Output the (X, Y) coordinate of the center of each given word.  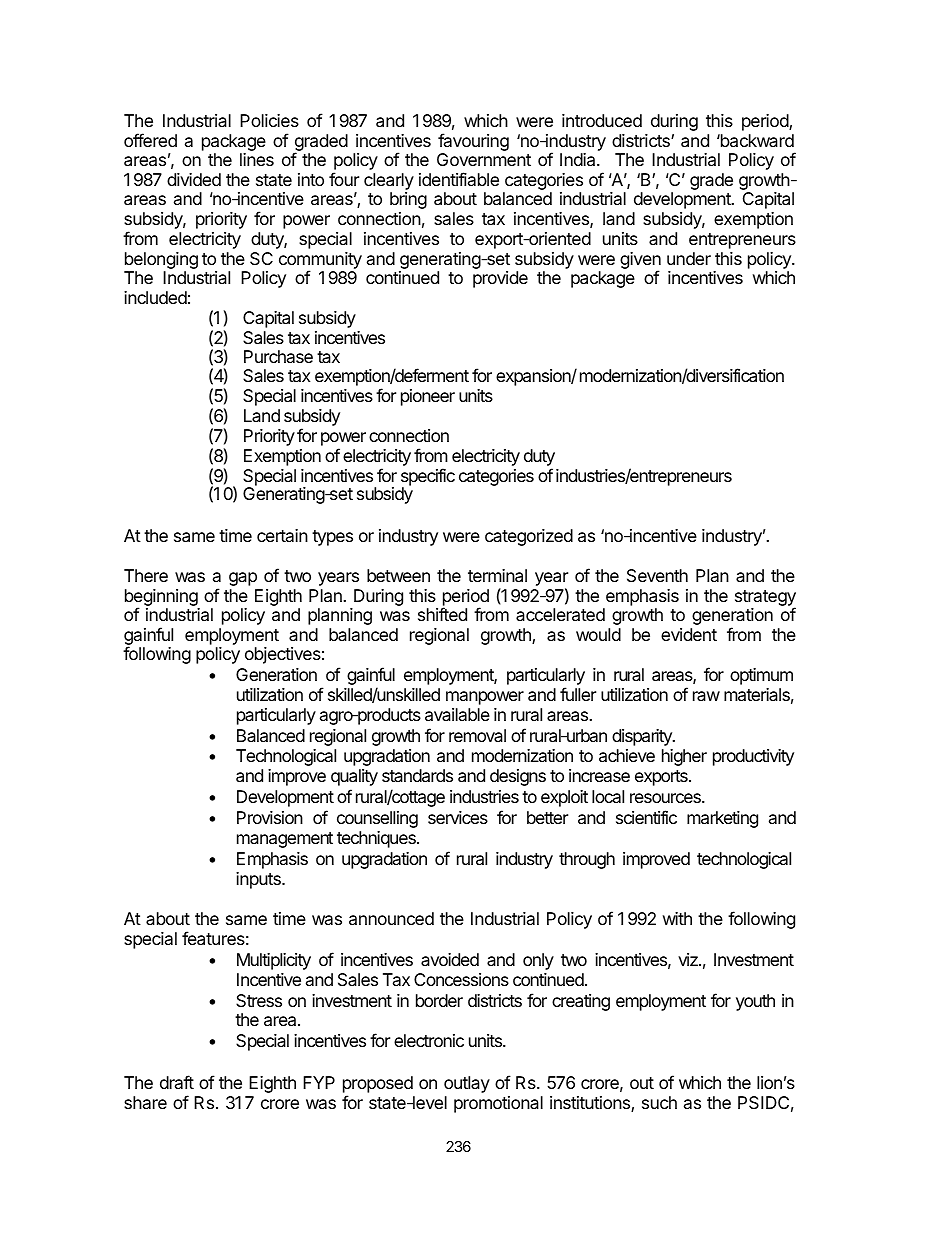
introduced (602, 120)
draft (177, 1082)
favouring (473, 142)
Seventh (657, 576)
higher (684, 757)
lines (257, 159)
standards (417, 776)
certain (282, 535)
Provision (270, 817)
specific (428, 478)
